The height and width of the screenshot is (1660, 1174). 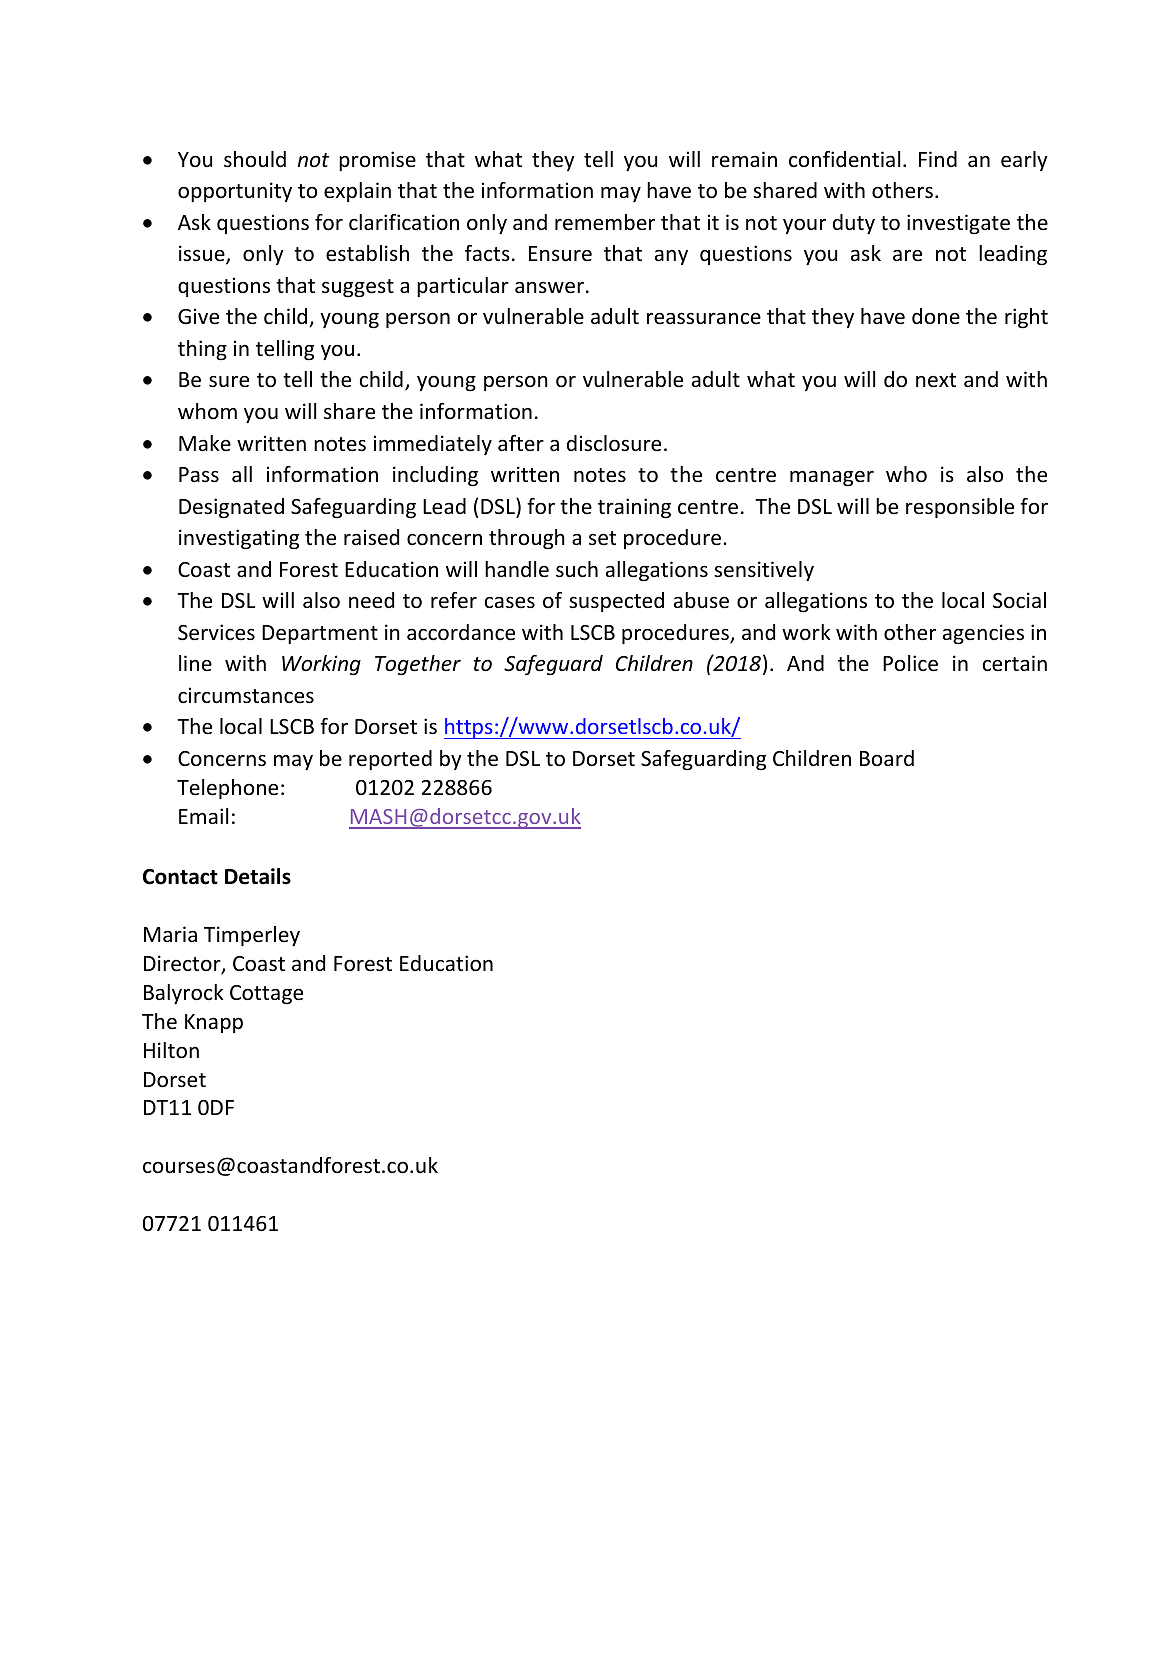 I want to click on Board, so click(x=887, y=758).
